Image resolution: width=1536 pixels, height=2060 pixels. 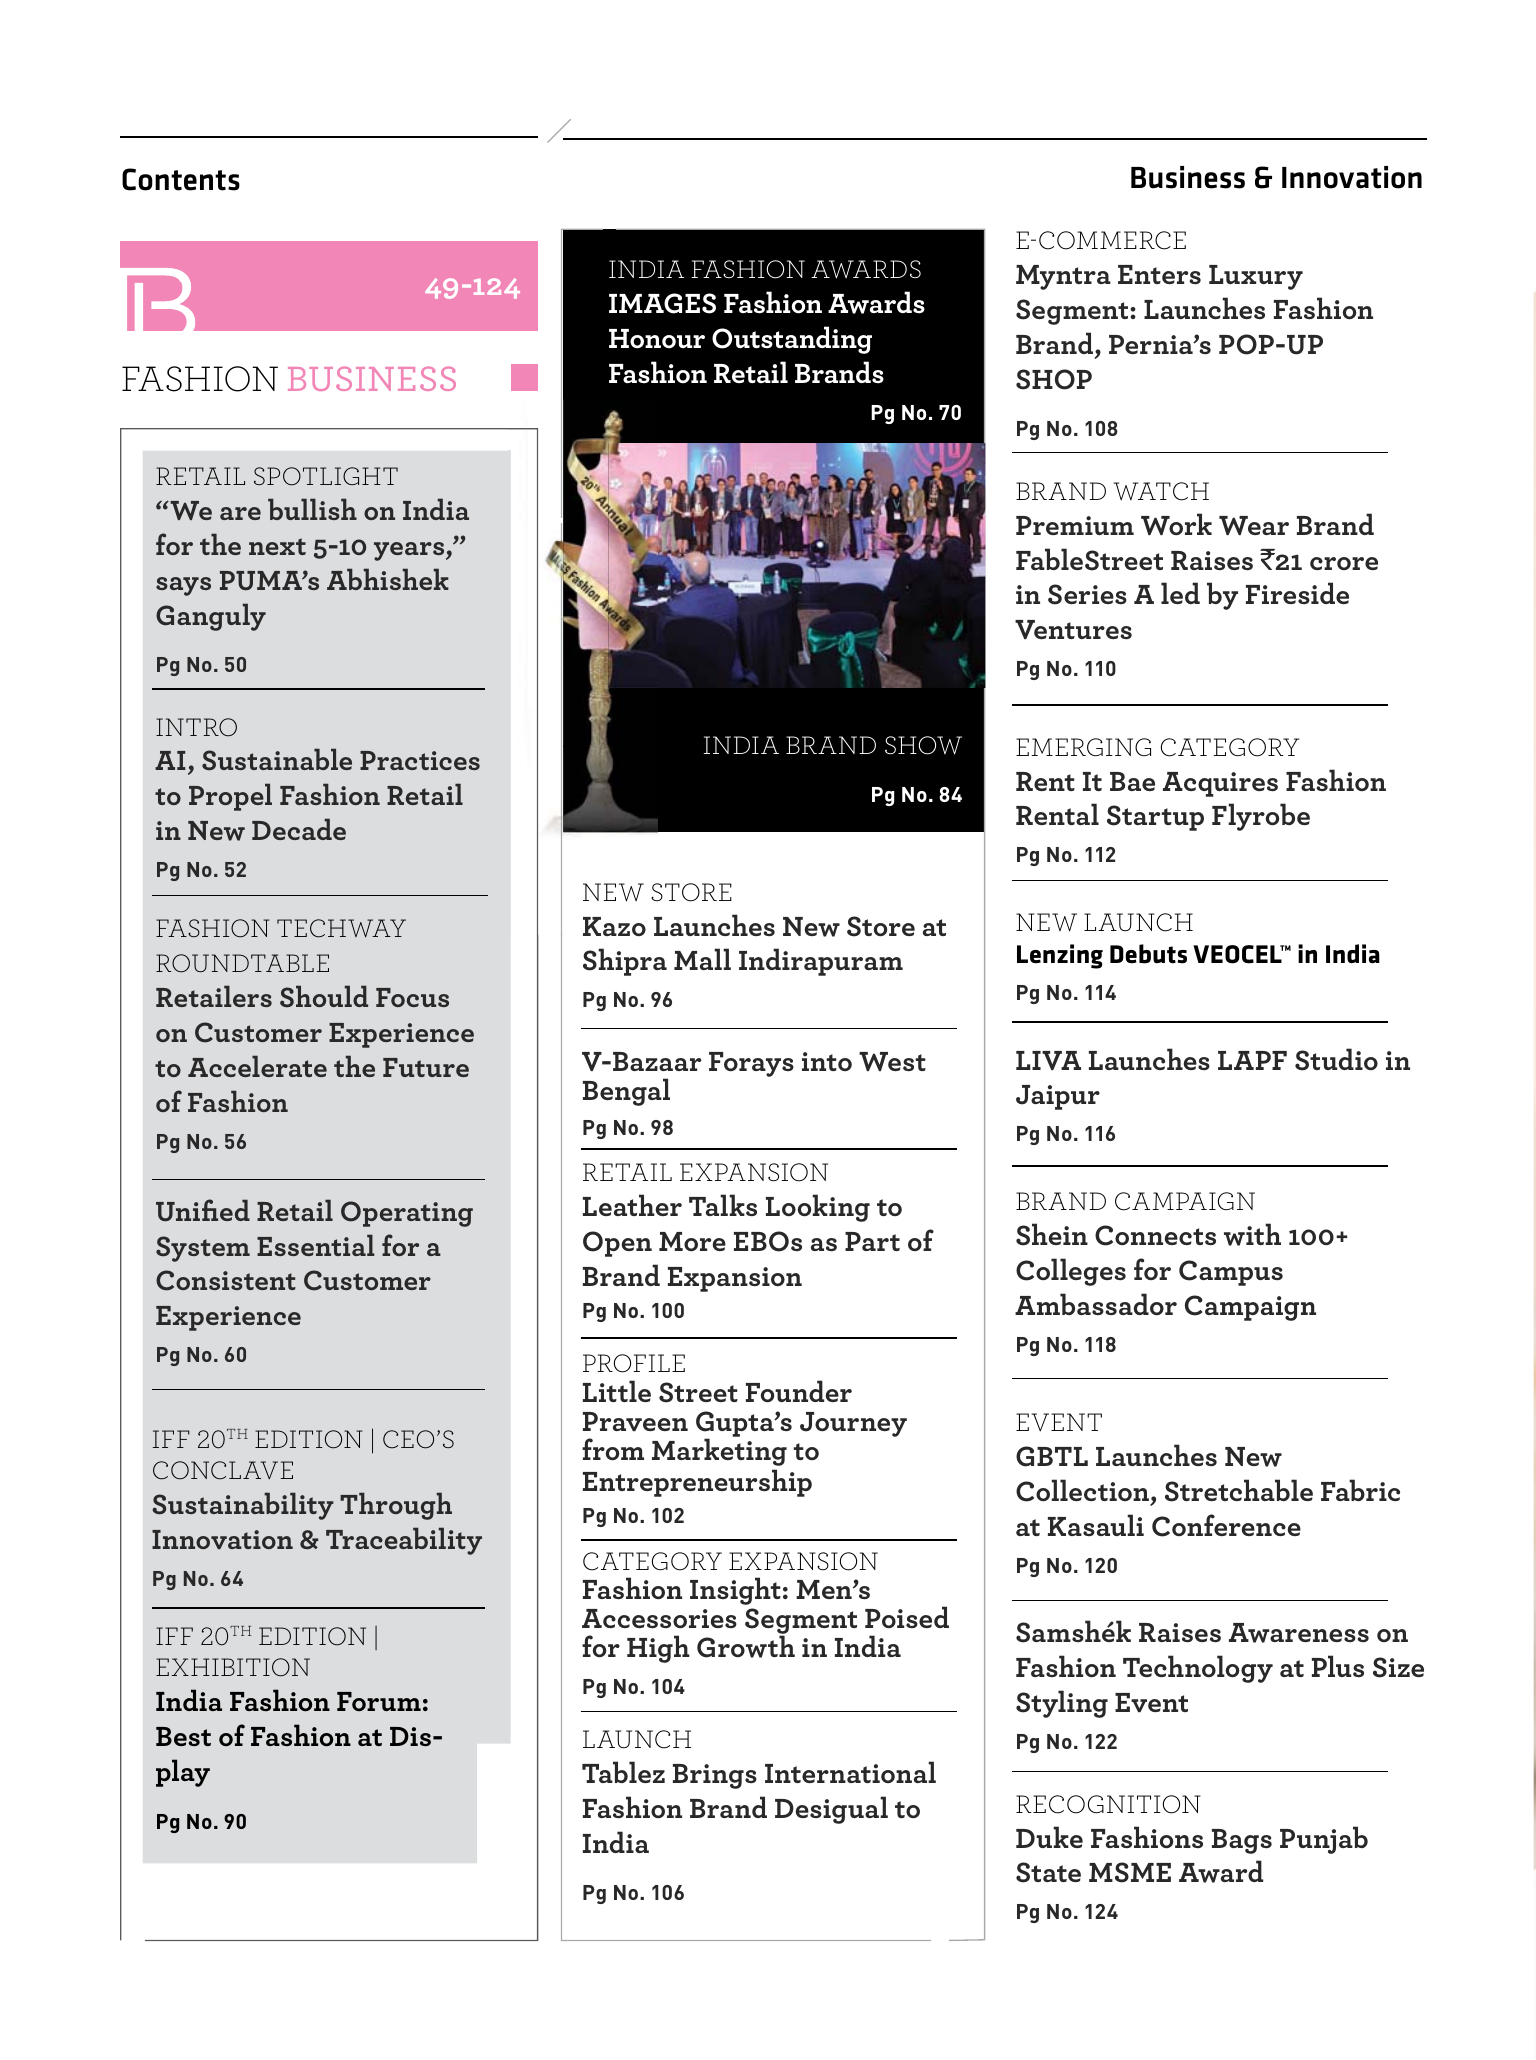 What do you see at coordinates (1336, 1059) in the document?
I see `Studio` at bounding box center [1336, 1059].
